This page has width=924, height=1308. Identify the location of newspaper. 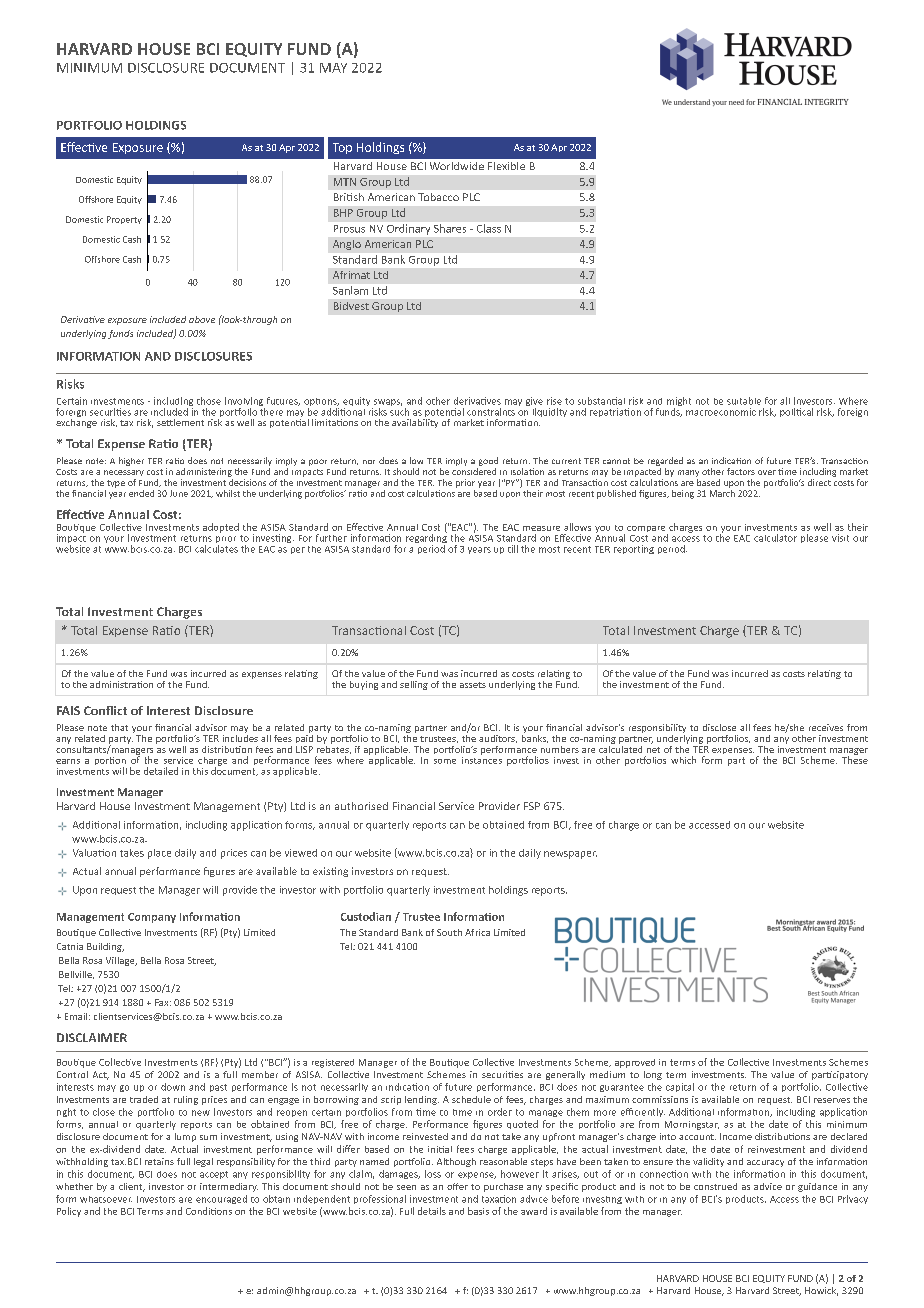
(570, 855).
